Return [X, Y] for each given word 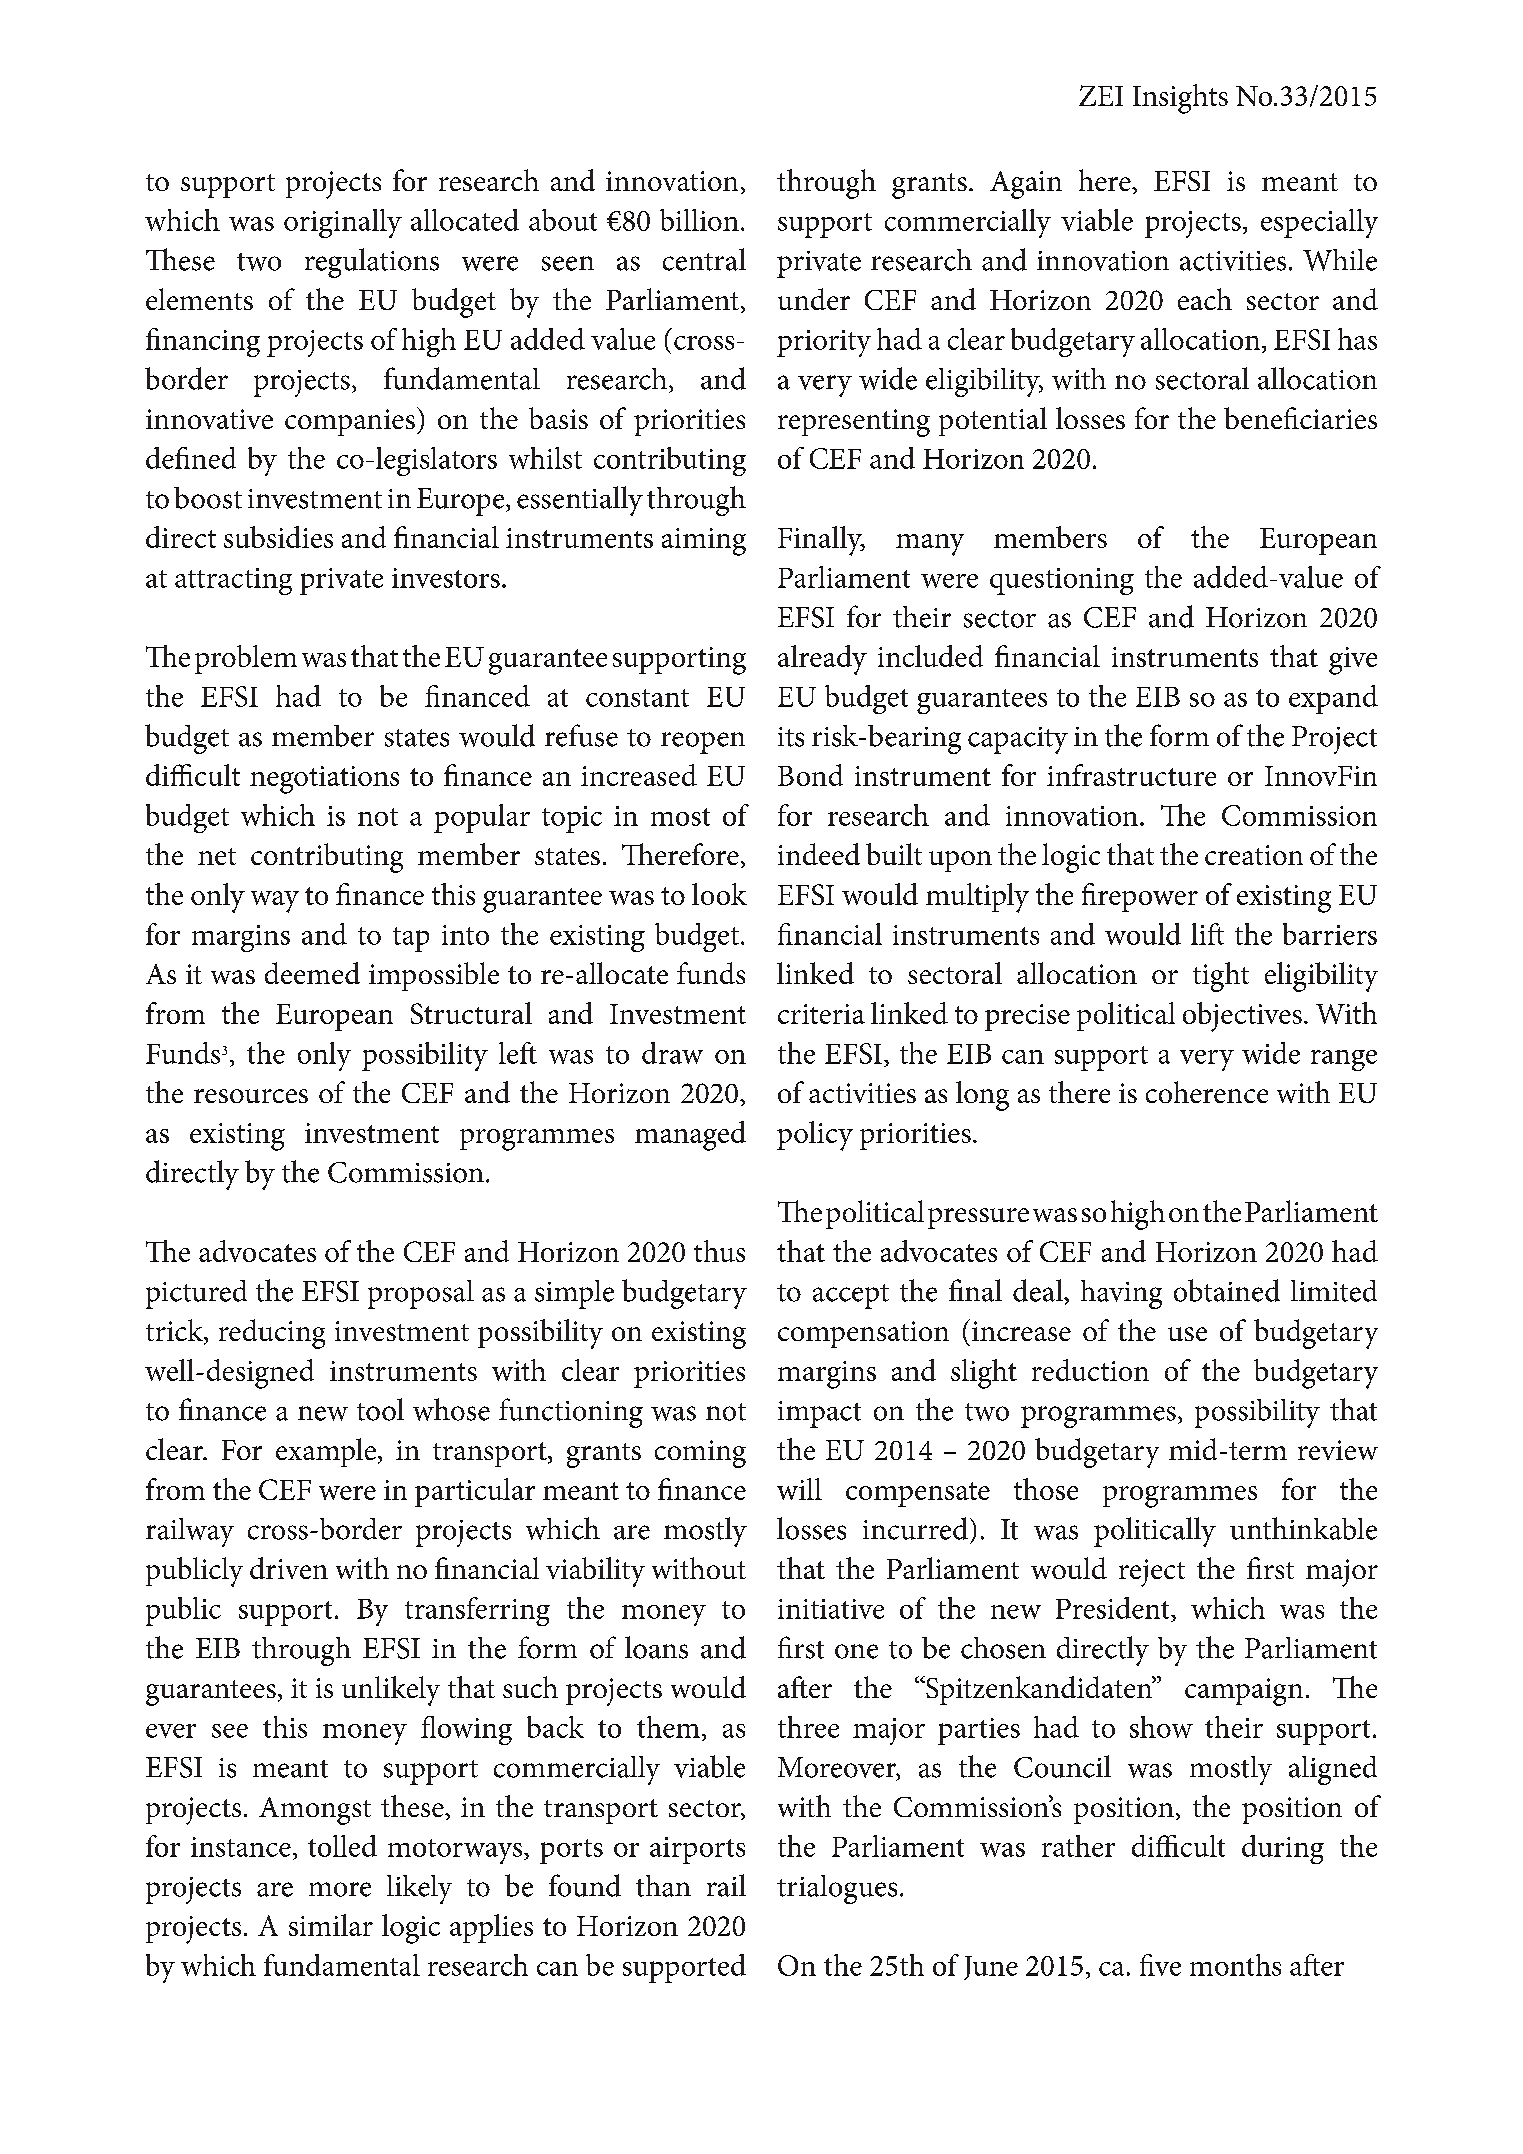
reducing [272, 1334]
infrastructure [1131, 775]
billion [699, 220]
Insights [1180, 99]
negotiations [324, 780]
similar [331, 1925]
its [791, 737]
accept [851, 1296]
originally [343, 223]
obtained [1227, 1290]
